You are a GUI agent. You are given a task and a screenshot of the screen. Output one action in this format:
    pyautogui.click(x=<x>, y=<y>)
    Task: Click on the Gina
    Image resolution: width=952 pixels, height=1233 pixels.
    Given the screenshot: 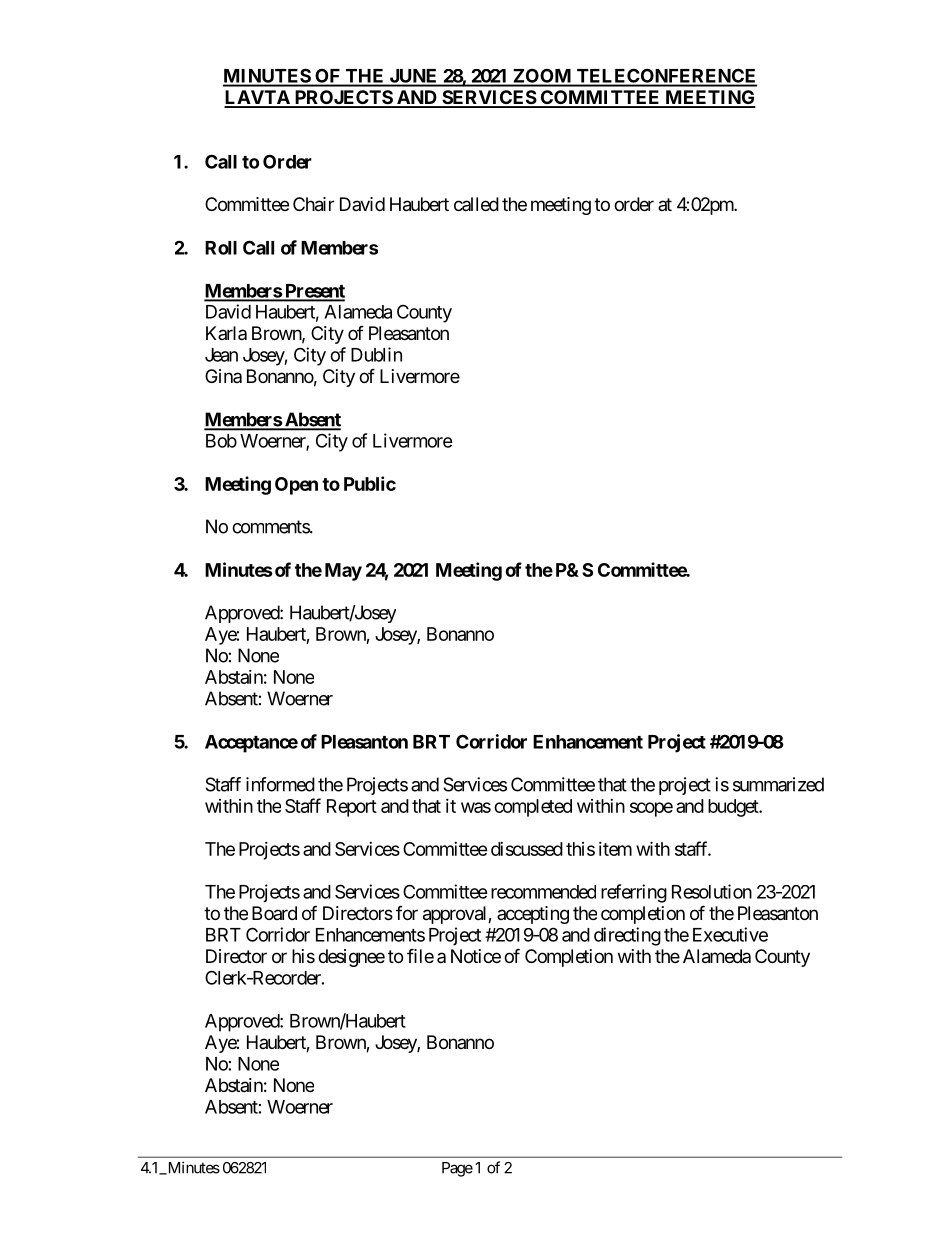 What is the action you would take?
    pyautogui.click(x=223, y=376)
